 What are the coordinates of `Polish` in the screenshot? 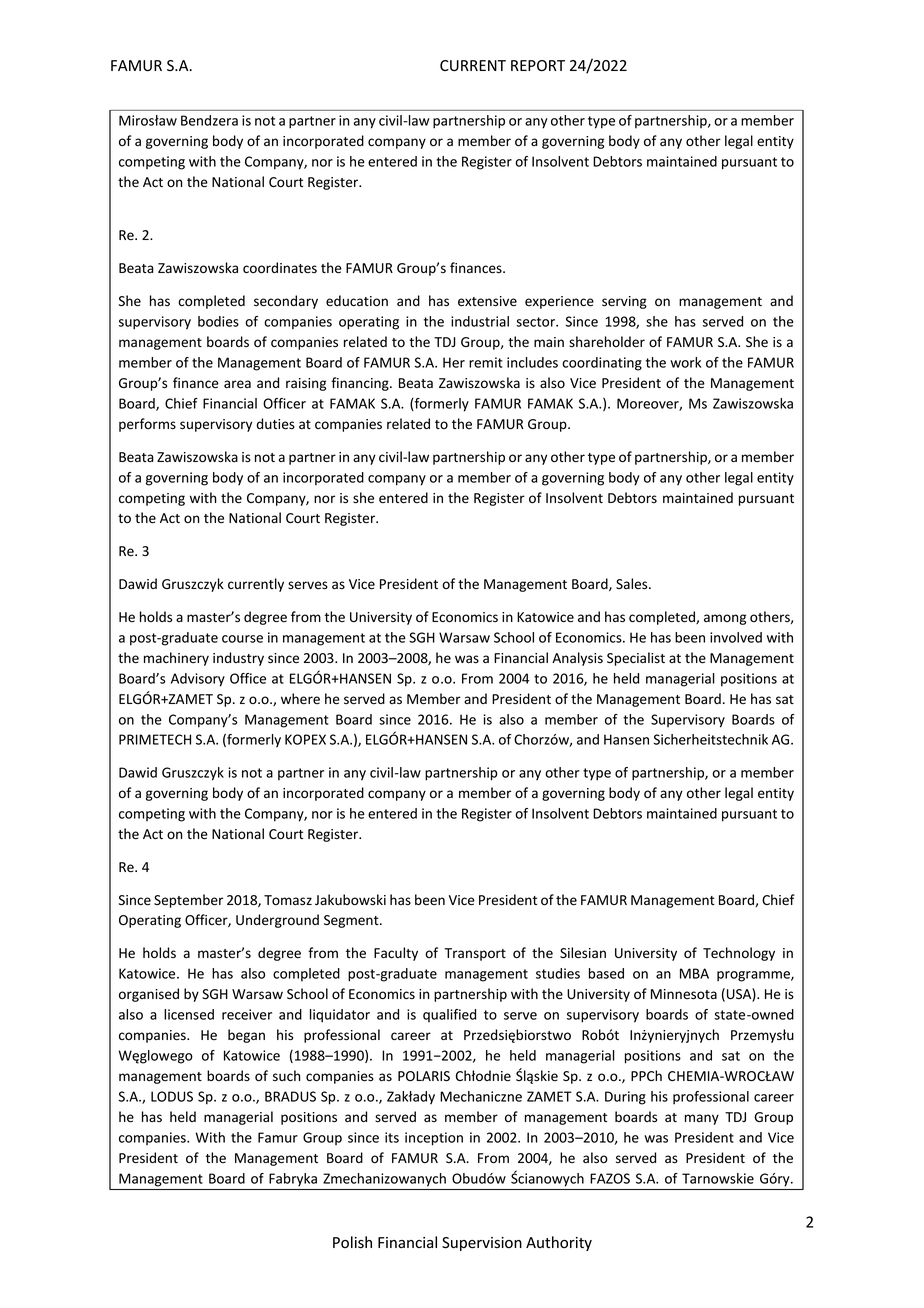 It's located at (352, 1242).
